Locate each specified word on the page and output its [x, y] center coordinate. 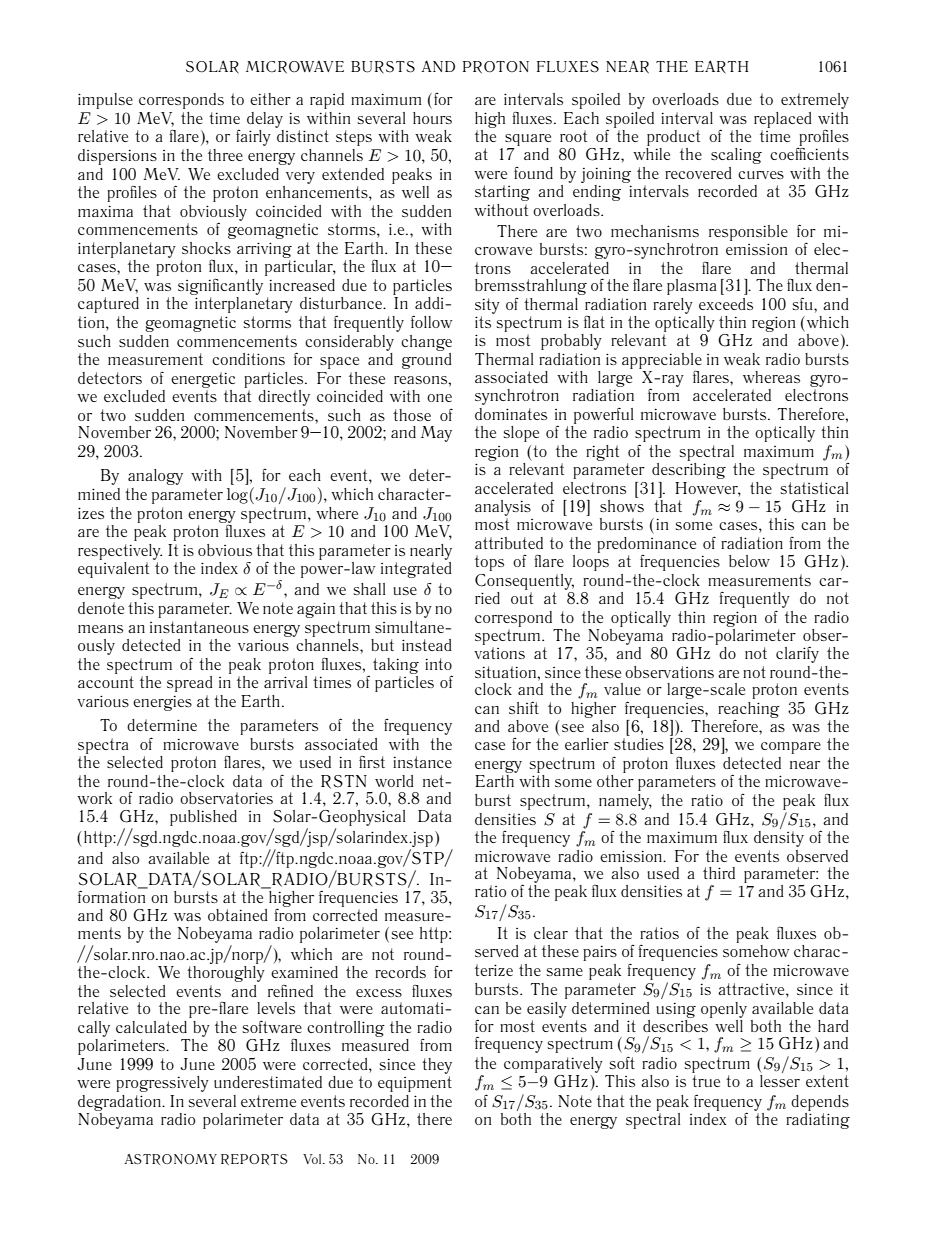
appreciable [662, 362]
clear [551, 933]
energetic [203, 380]
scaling [736, 156]
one [439, 398]
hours [432, 118]
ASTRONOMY [170, 1159]
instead [427, 645]
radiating [818, 1121]
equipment [415, 1084]
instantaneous [199, 627]
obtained [238, 915]
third [719, 873]
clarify [797, 654]
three [225, 155]
